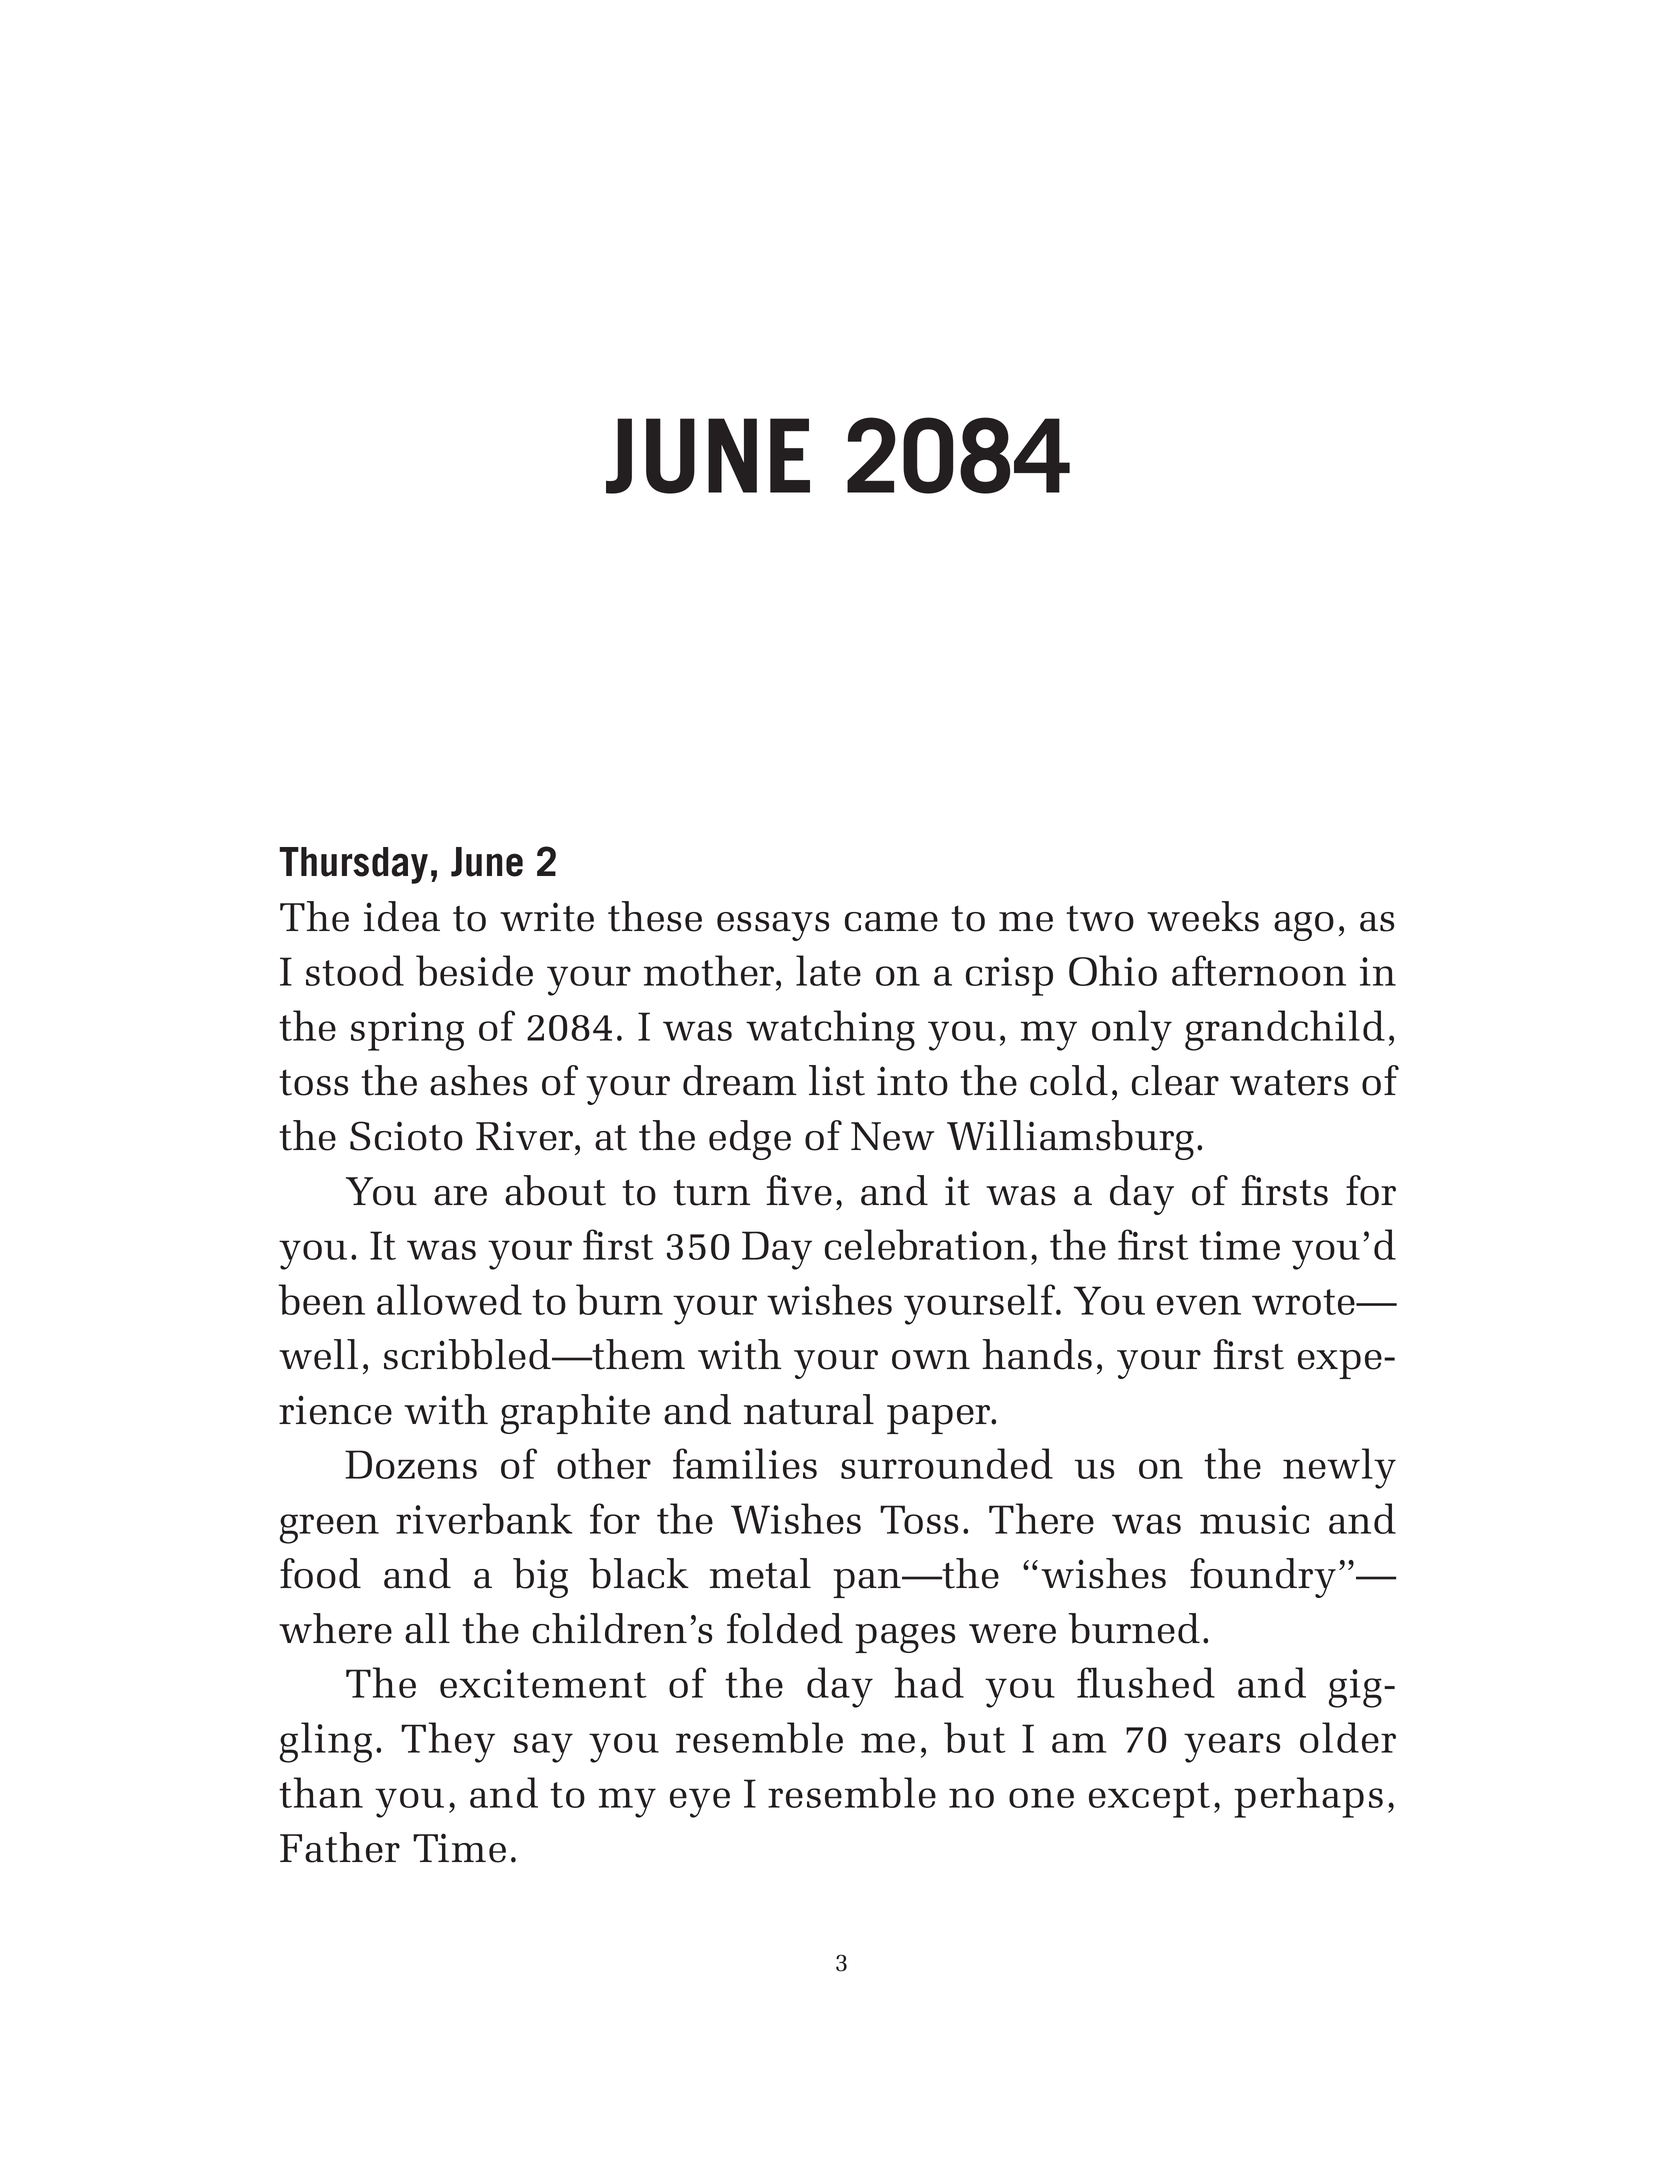 This screenshot has width=1676, height=2169. What do you see at coordinates (1263, 1578) in the screenshot?
I see `foundry` at bounding box center [1263, 1578].
